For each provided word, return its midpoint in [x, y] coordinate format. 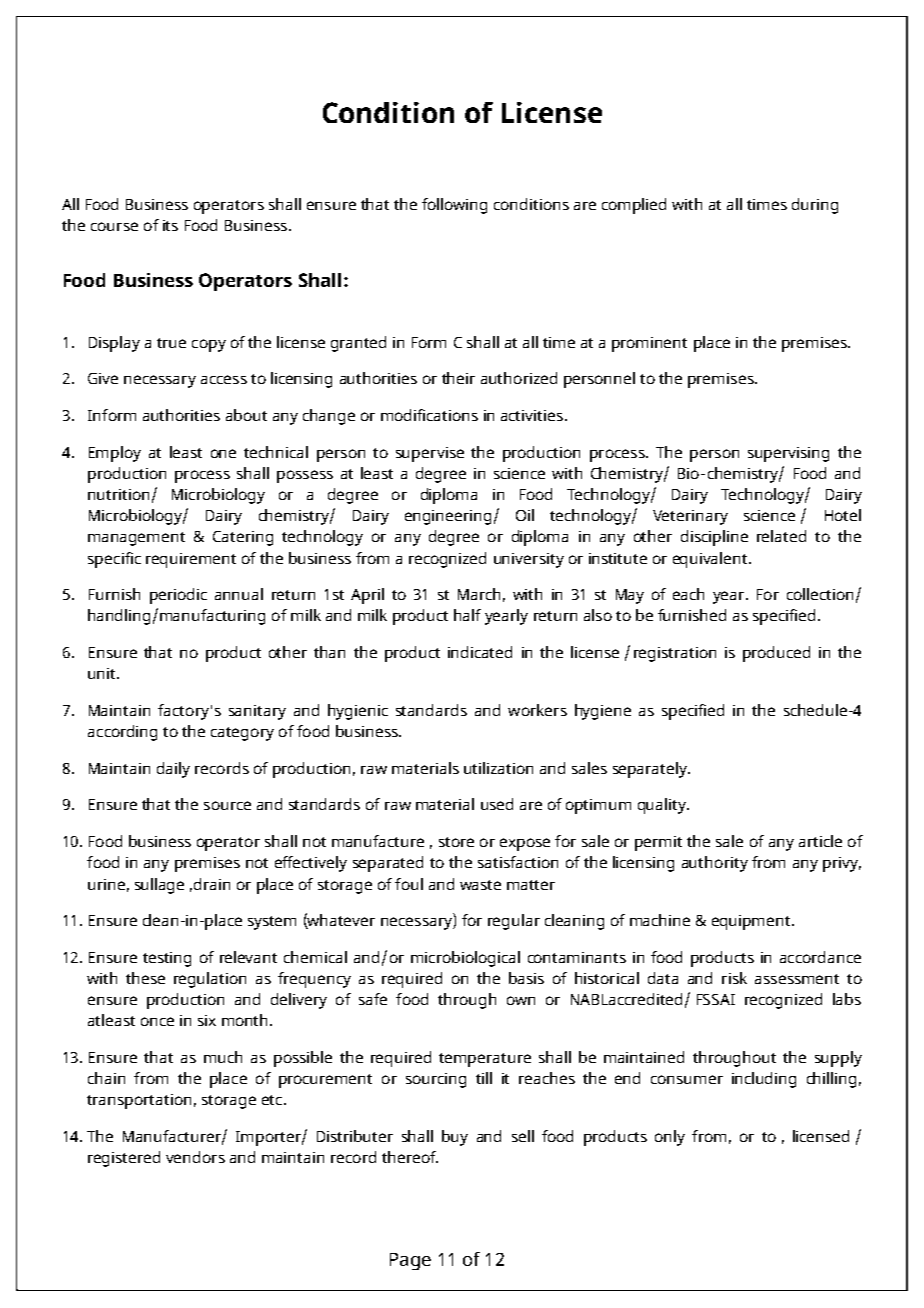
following [454, 206]
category [242, 734]
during [815, 206]
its [170, 225]
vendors [195, 1157]
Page [410, 1261]
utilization [498, 768]
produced [776, 654]
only [670, 1138]
